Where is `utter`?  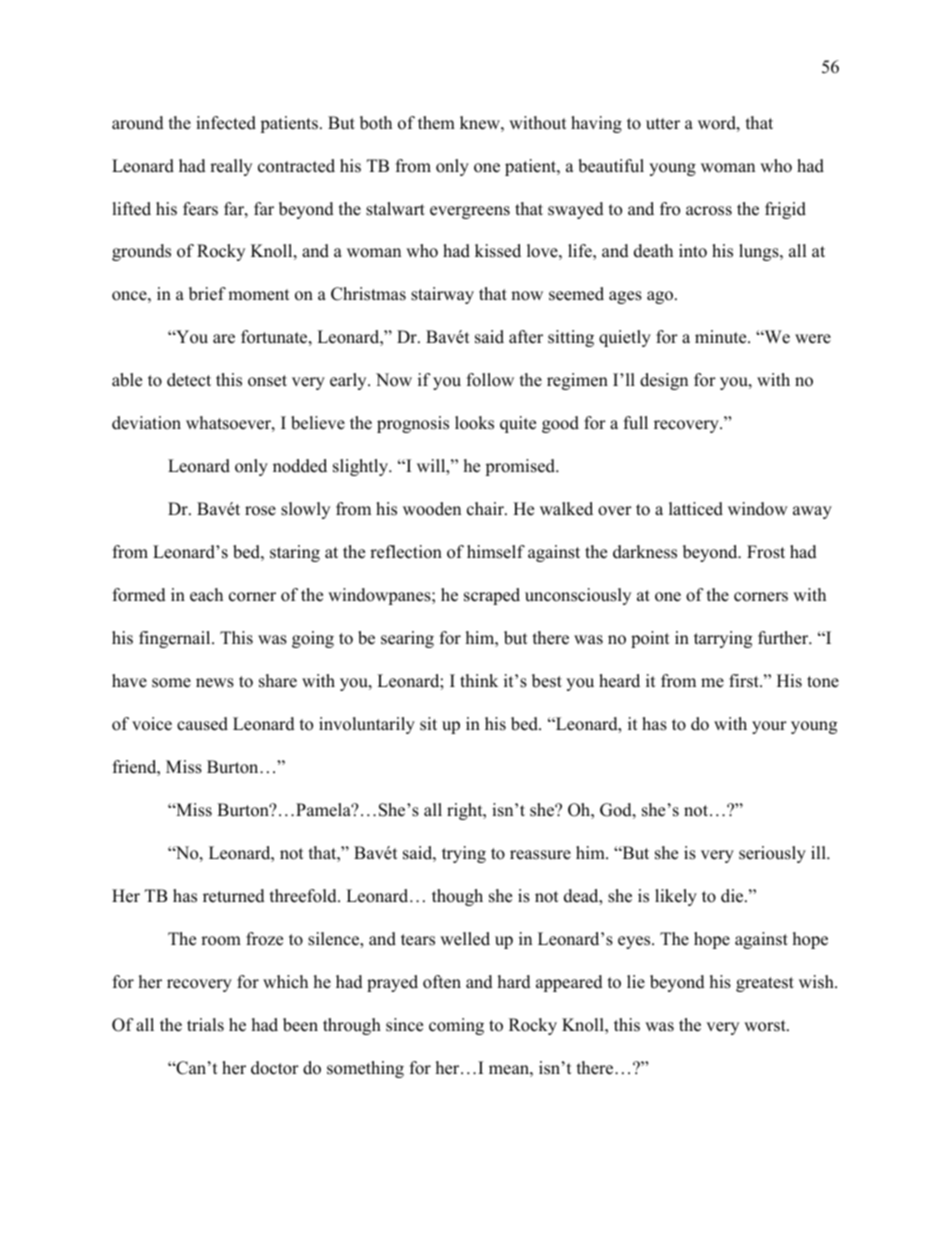 utter is located at coordinates (663, 124).
